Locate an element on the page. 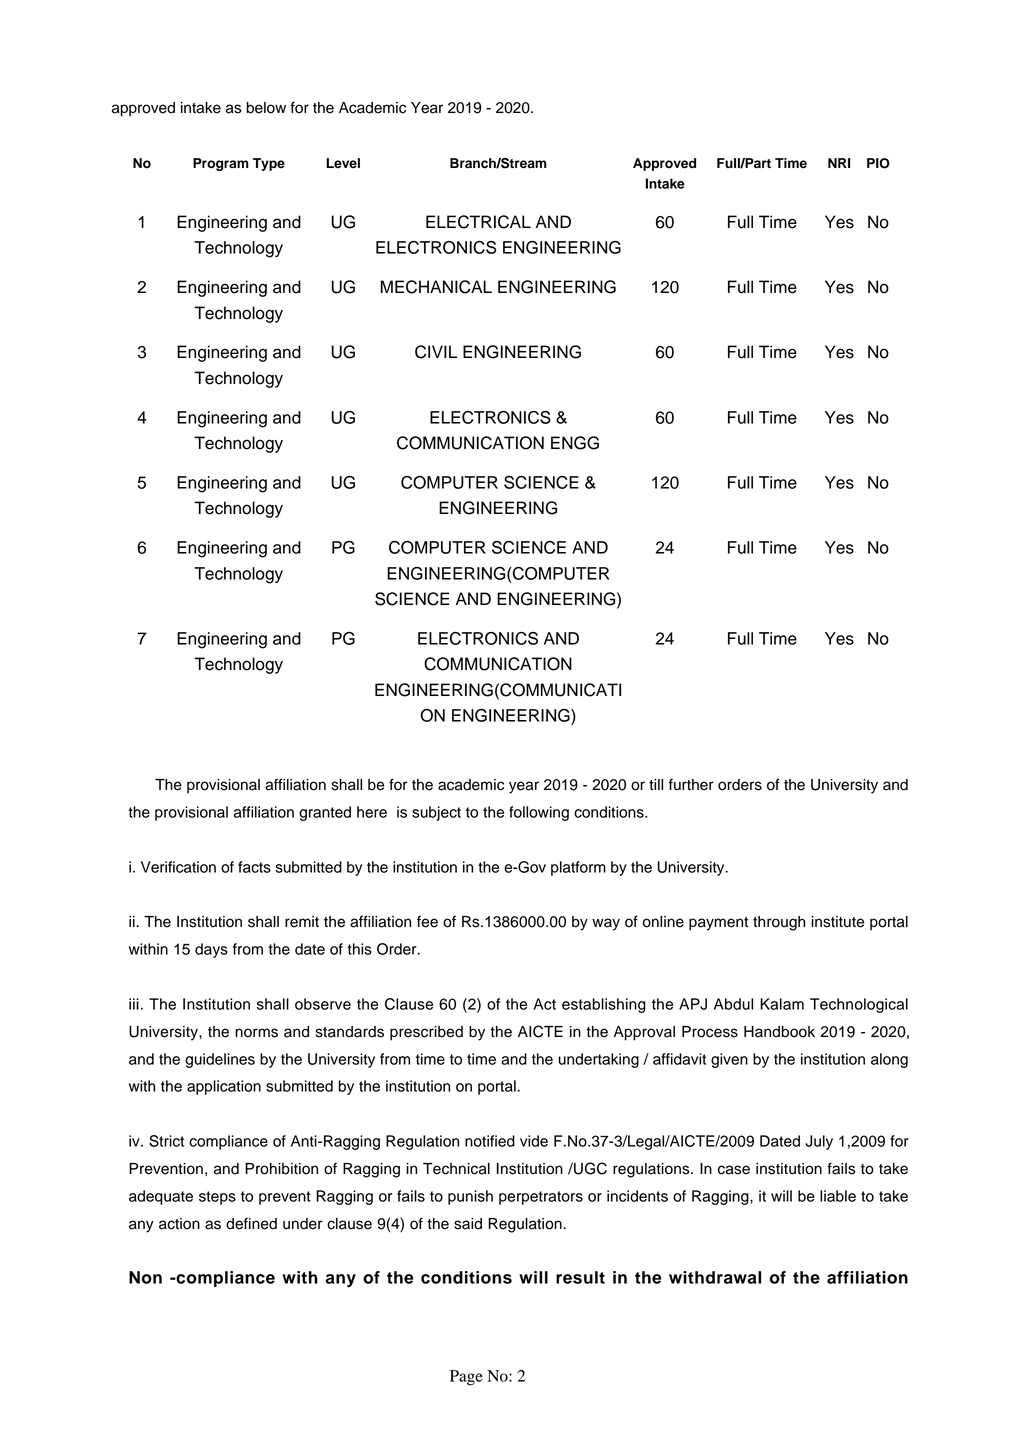  Program is located at coordinates (221, 164).
